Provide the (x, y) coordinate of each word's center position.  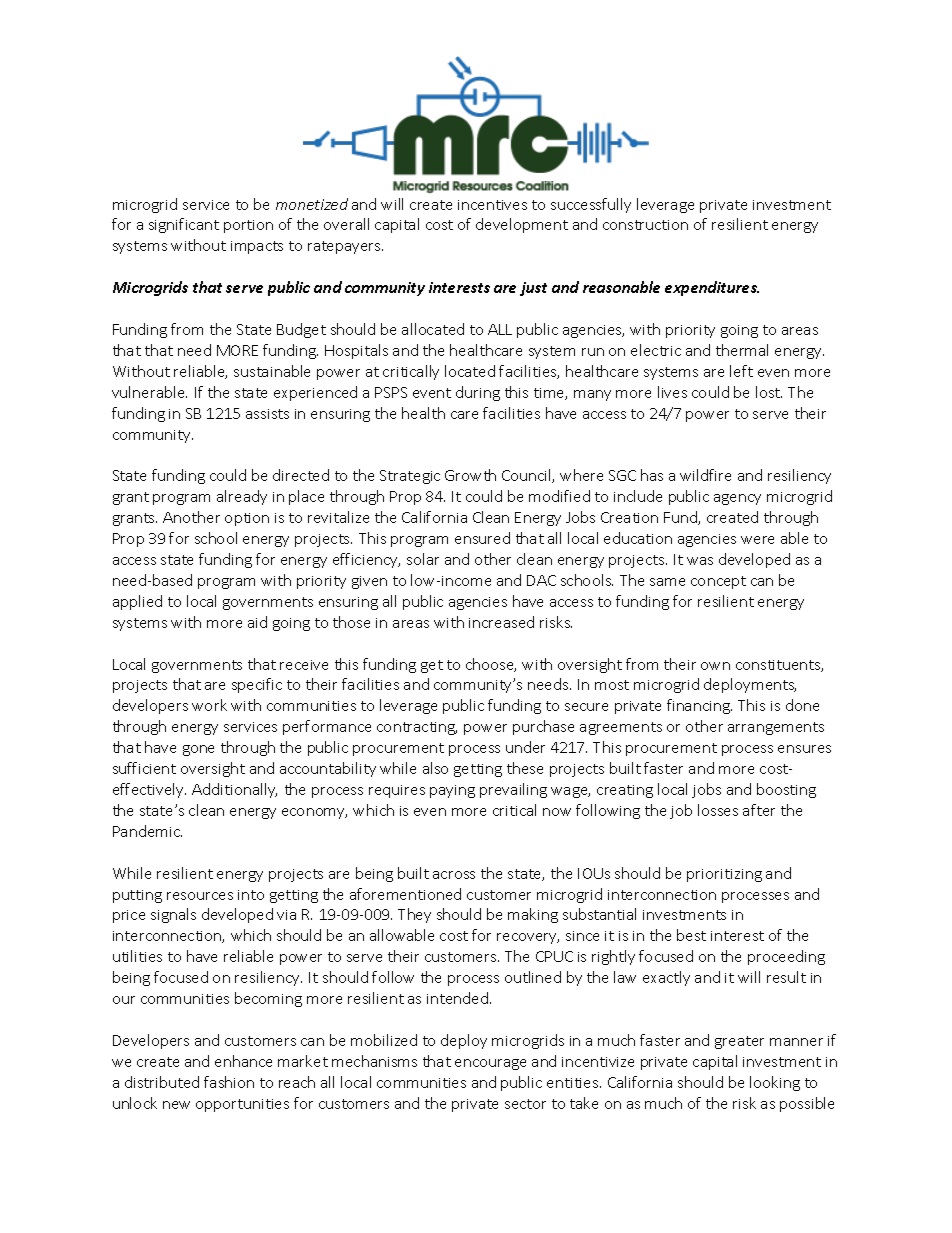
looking (775, 1083)
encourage (490, 1064)
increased (501, 622)
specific (257, 685)
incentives (492, 205)
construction (645, 225)
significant (184, 225)
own (715, 666)
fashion (229, 1082)
